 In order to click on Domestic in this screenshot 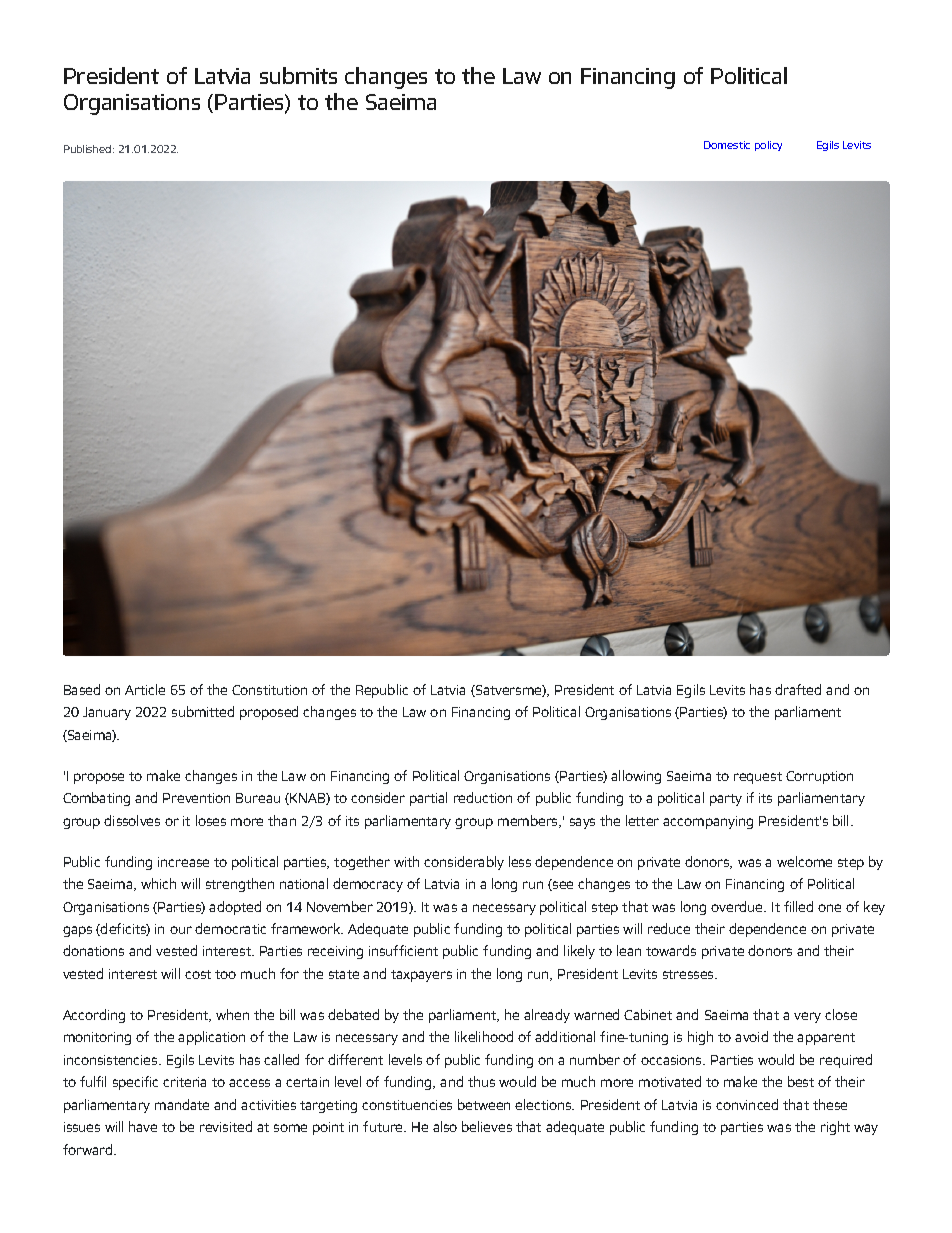, I will do `click(727, 145)`.
